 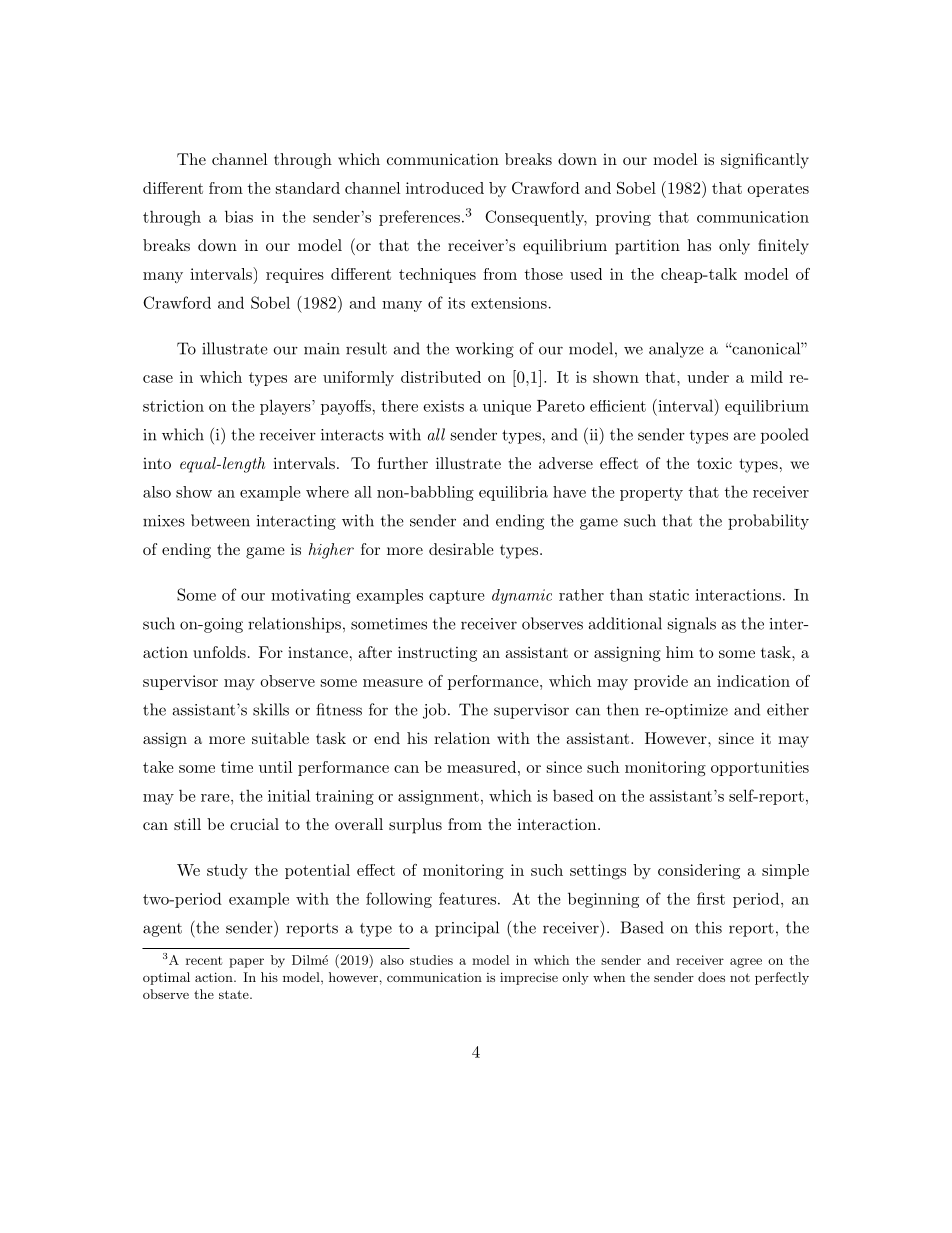 What do you see at coordinates (431, 960) in the page?
I see `studies` at bounding box center [431, 960].
